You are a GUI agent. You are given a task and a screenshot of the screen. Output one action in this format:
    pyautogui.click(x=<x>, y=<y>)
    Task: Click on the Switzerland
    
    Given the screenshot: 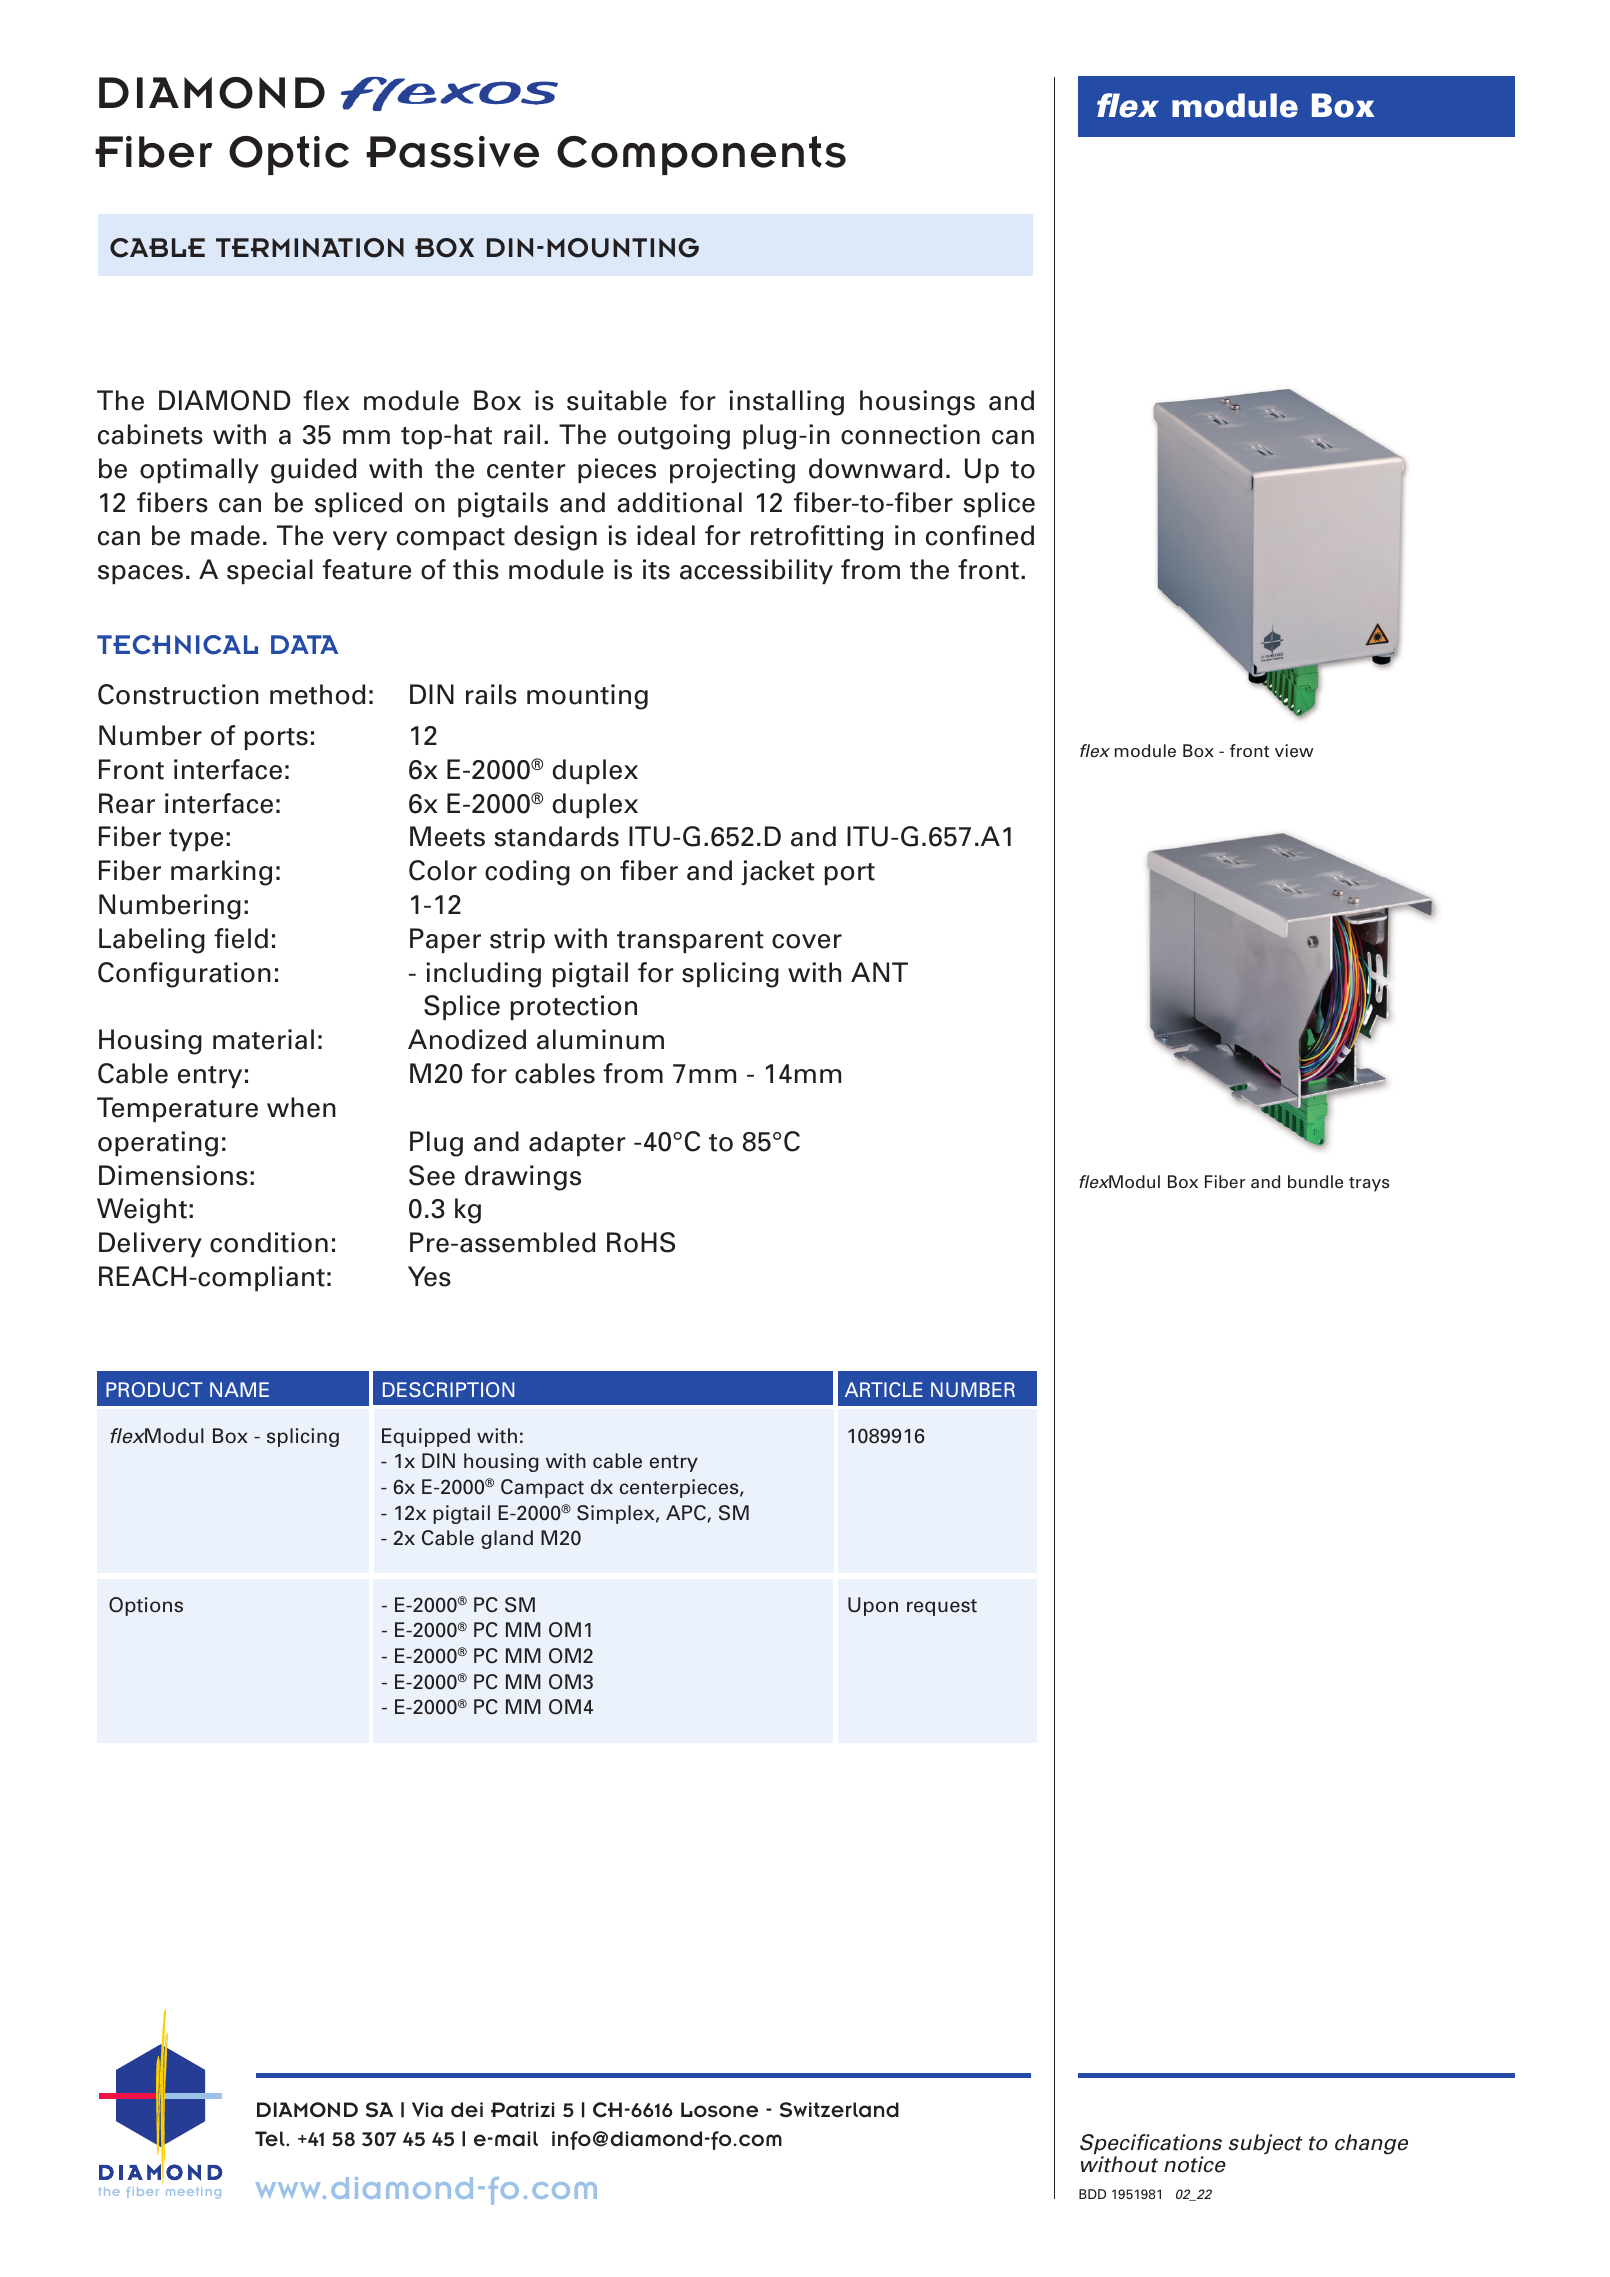 What is the action you would take?
    pyautogui.click(x=839, y=2110)
